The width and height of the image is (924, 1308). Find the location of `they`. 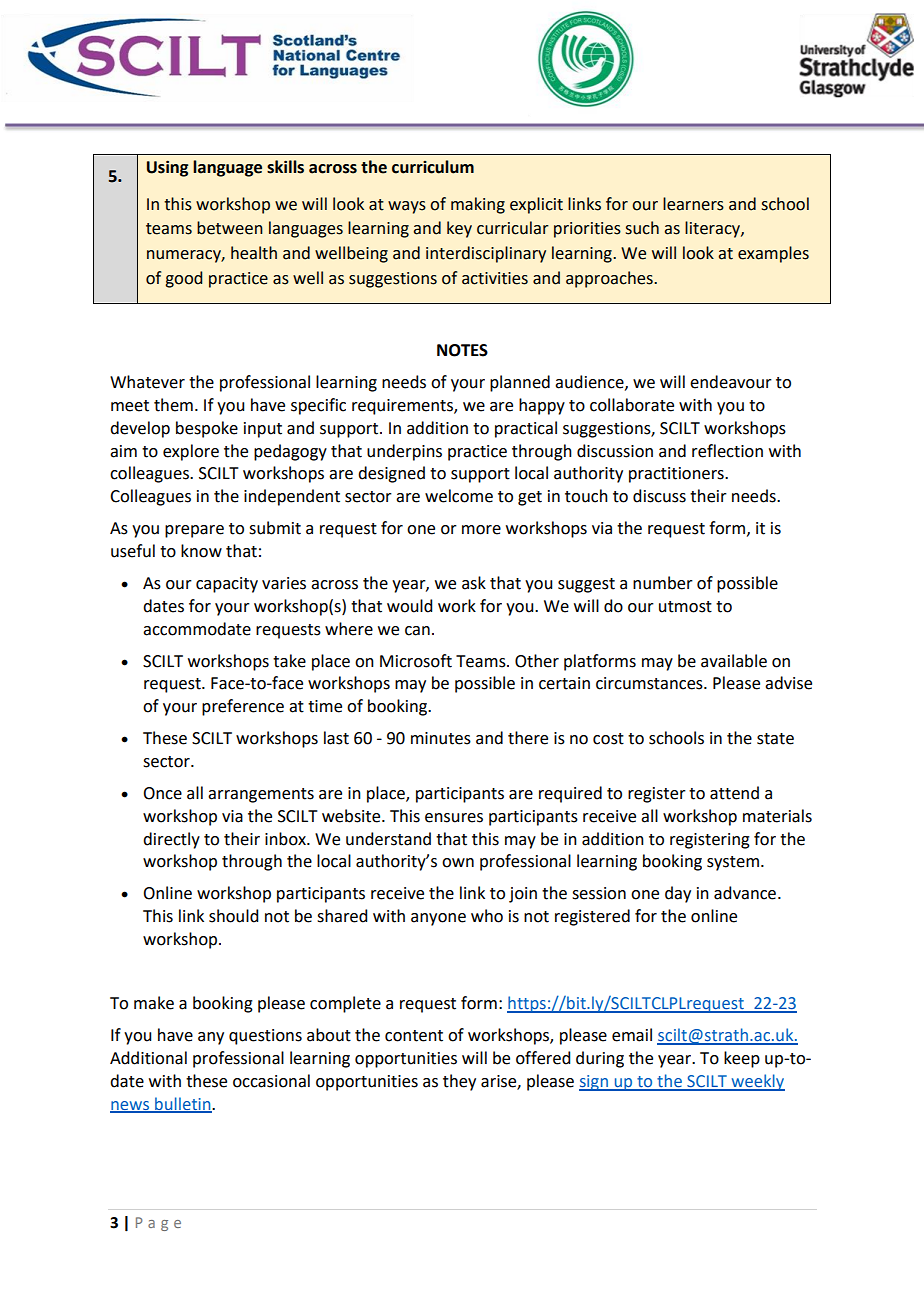

they is located at coordinates (459, 1082).
